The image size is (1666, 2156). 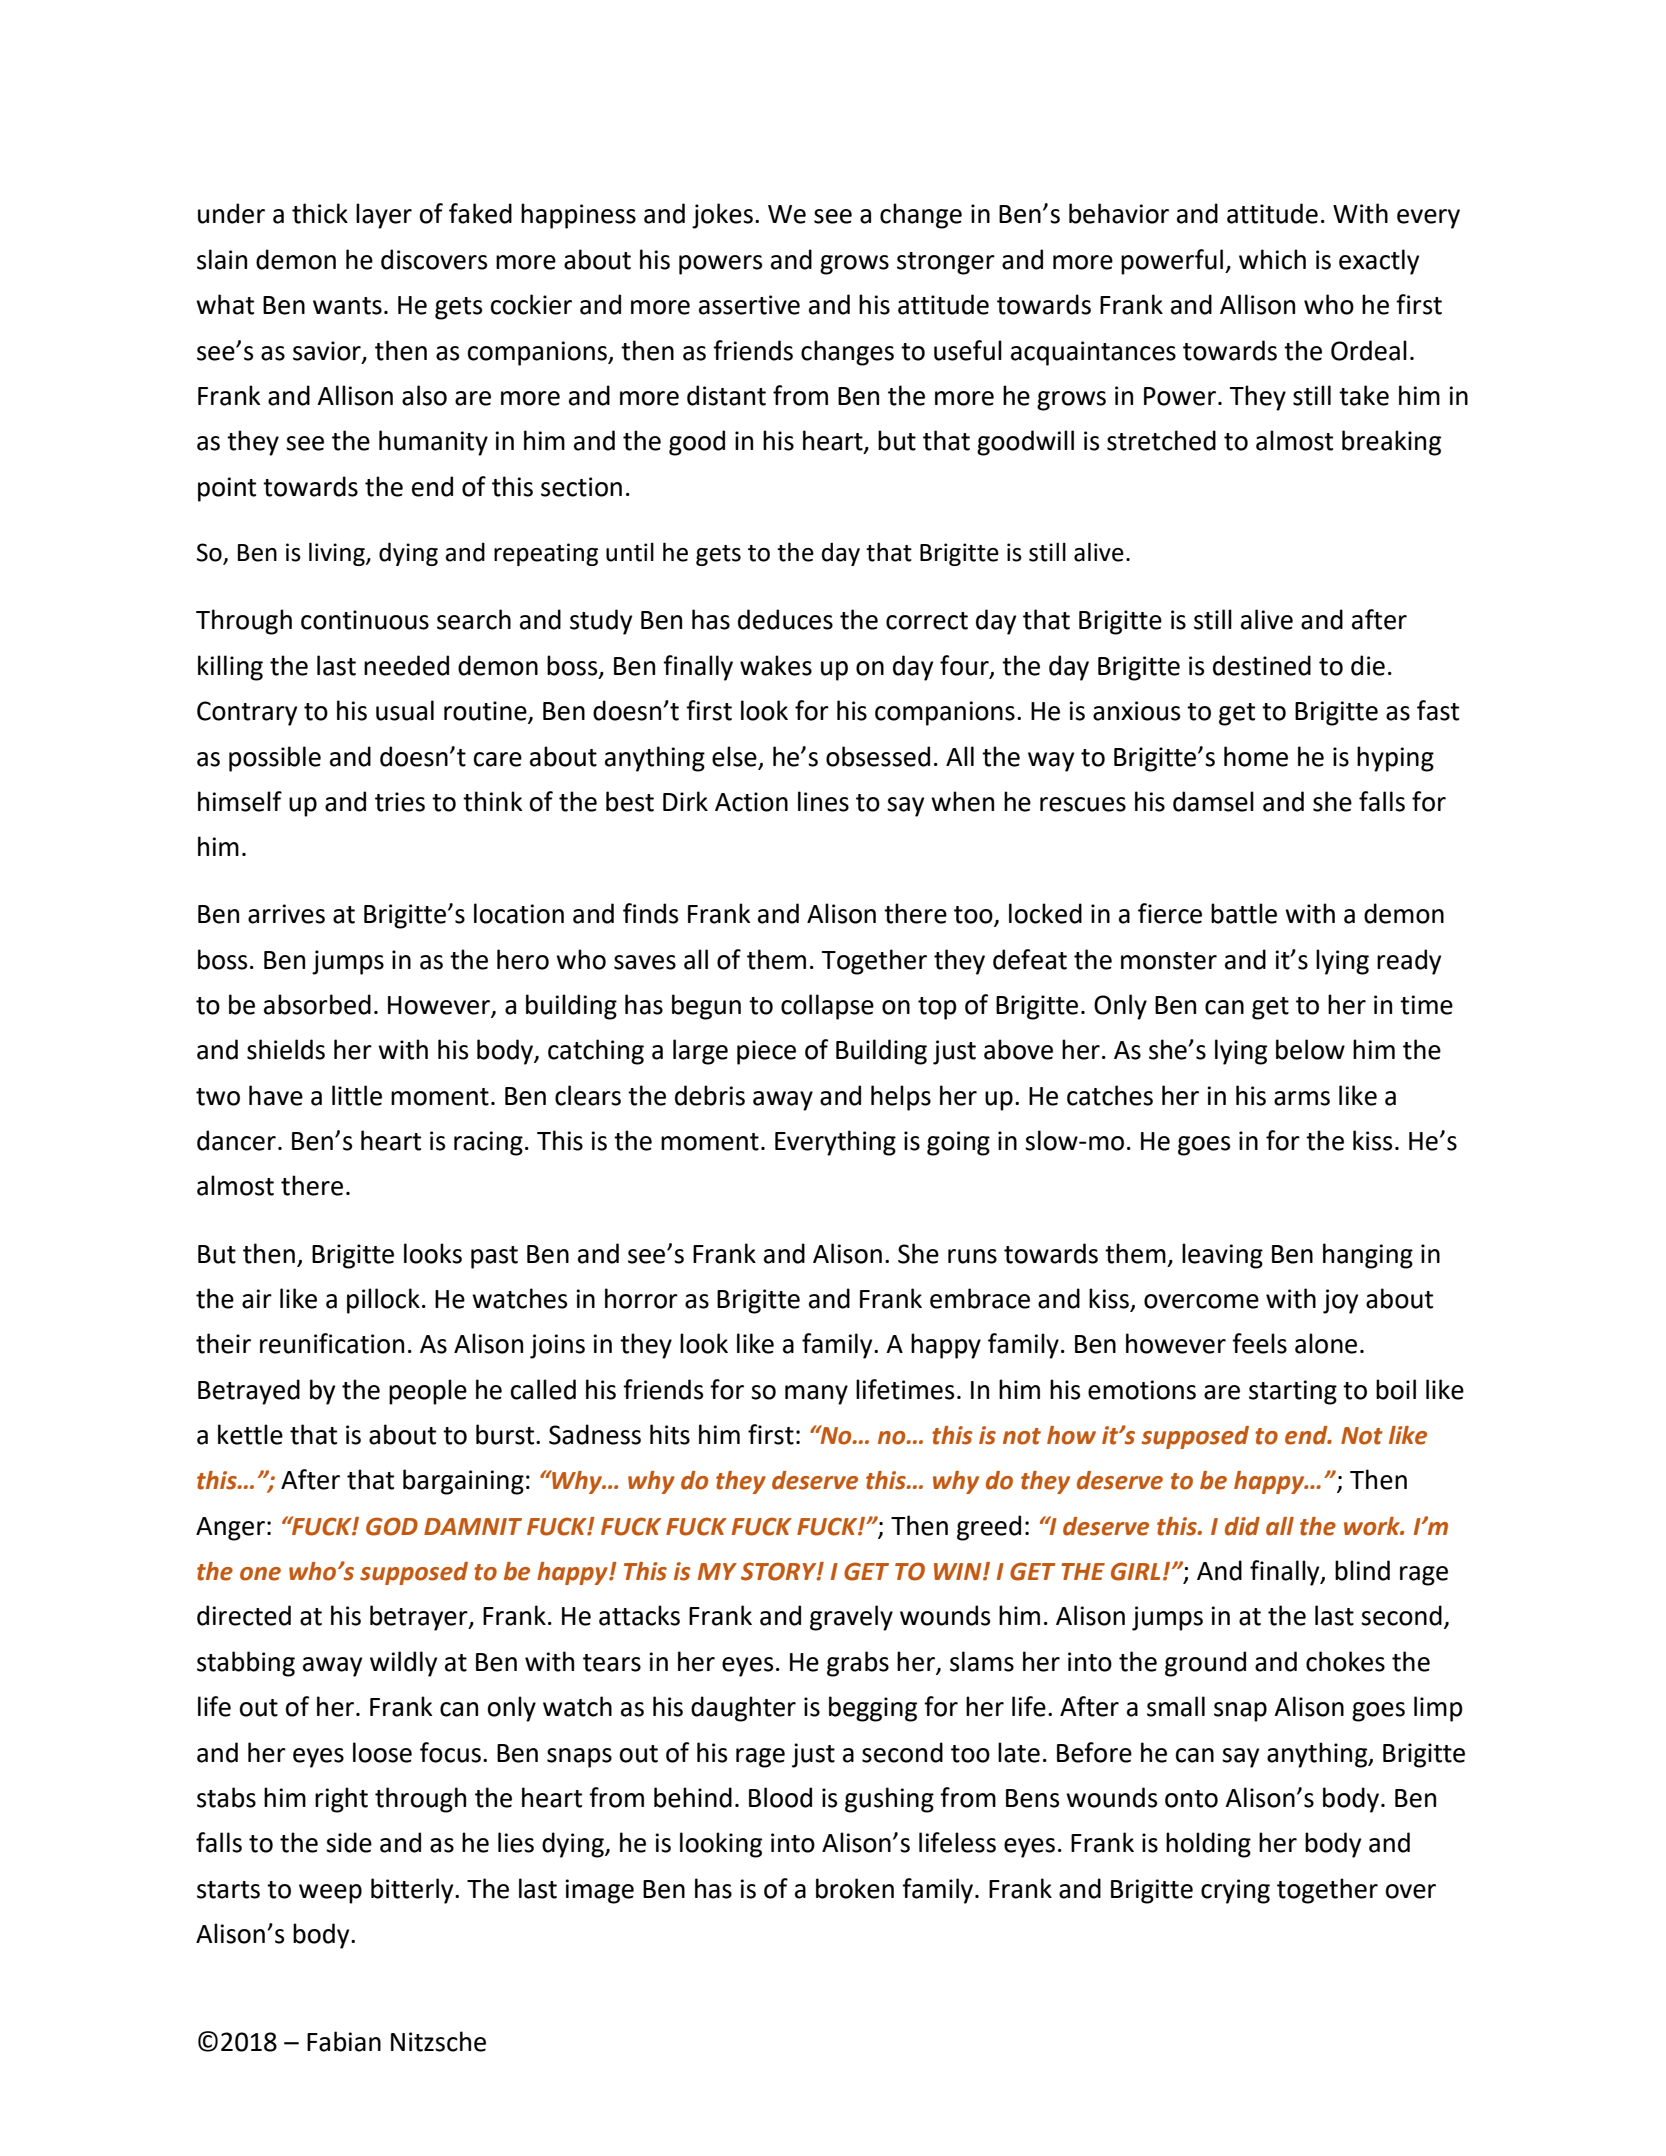 What do you see at coordinates (1262, 665) in the document?
I see `destined` at bounding box center [1262, 665].
